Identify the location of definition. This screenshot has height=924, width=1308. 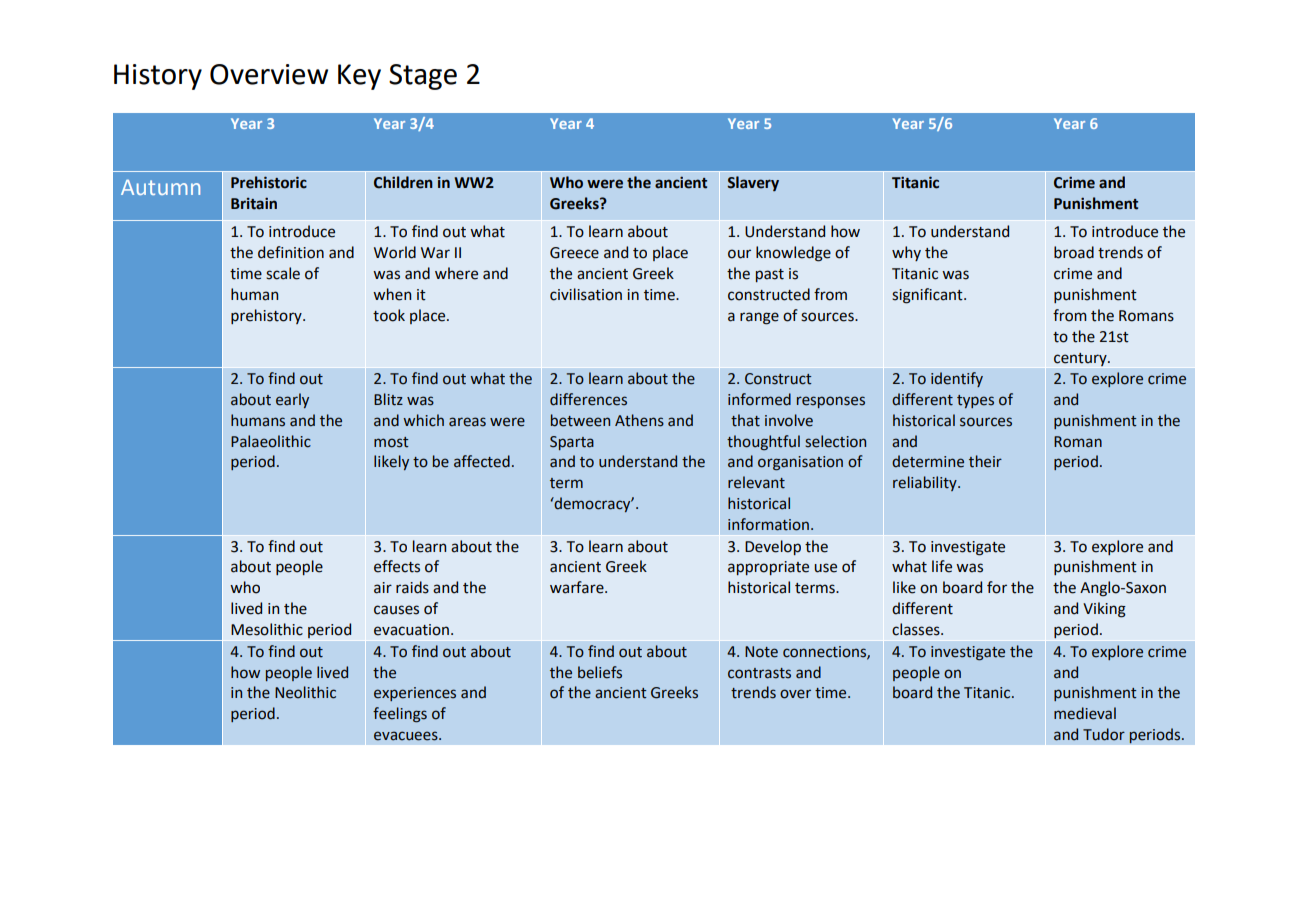
(291, 252).
